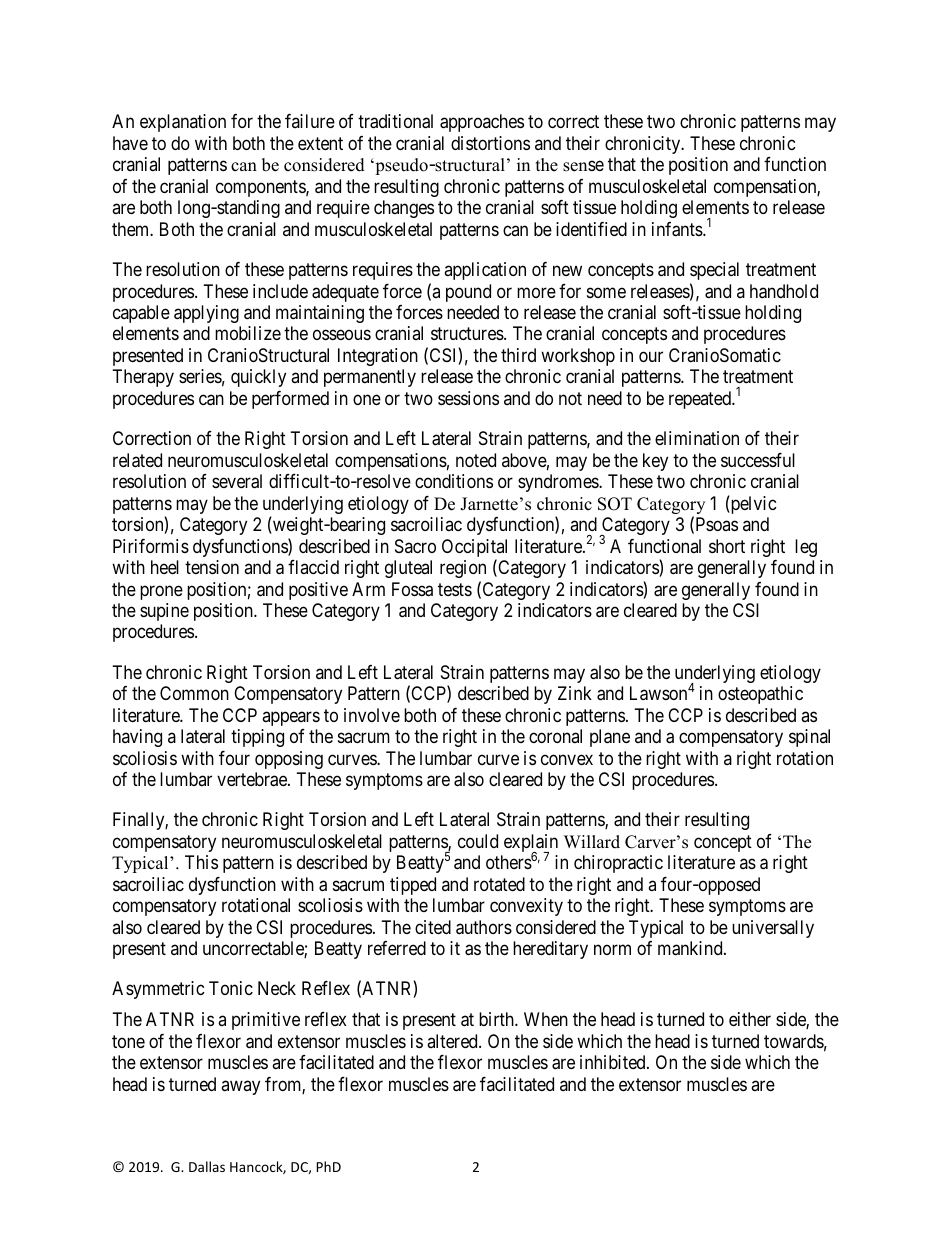 This page has height=1233, width=952. I want to click on distortions, so click(490, 143).
